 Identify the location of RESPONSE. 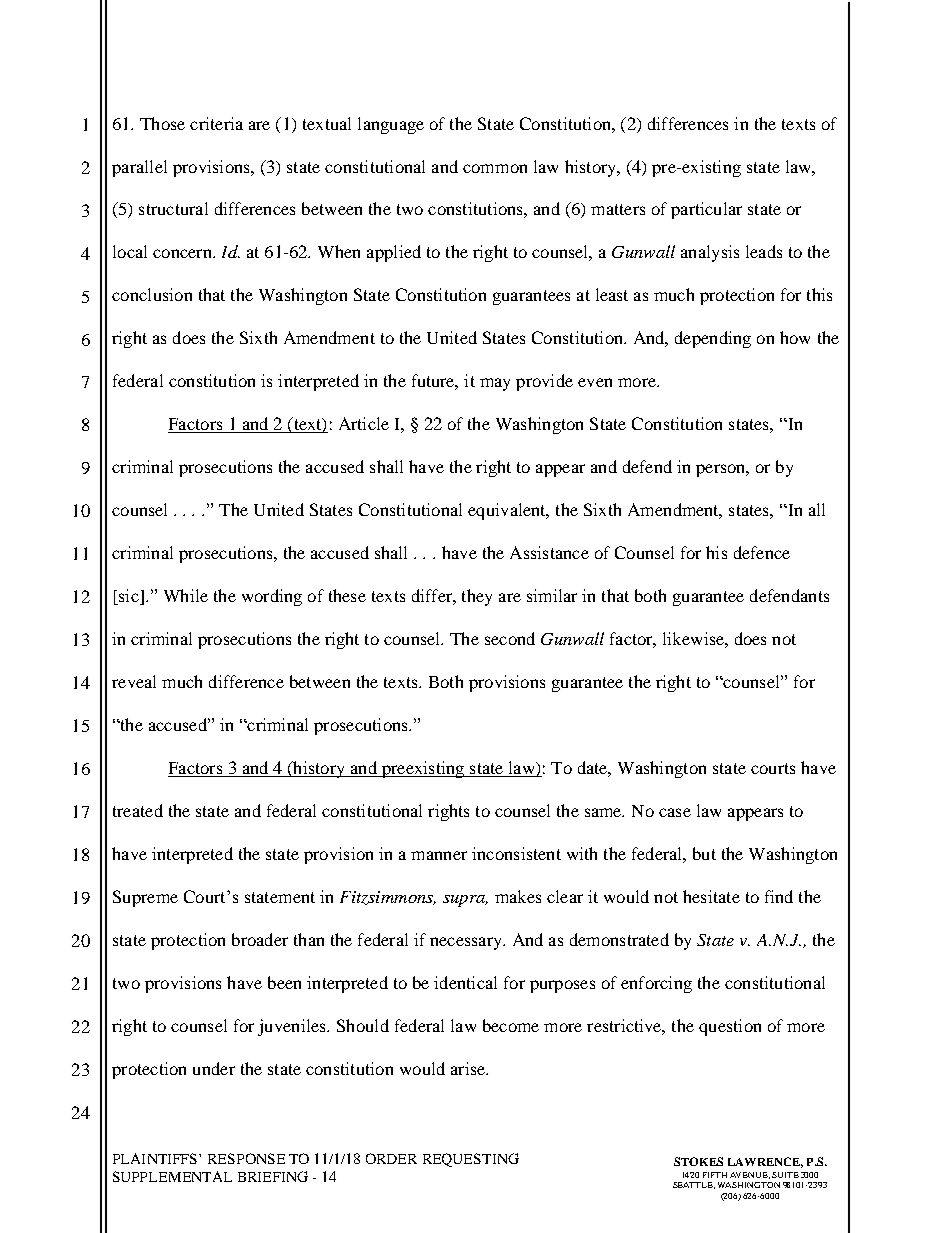
(246, 1158).
